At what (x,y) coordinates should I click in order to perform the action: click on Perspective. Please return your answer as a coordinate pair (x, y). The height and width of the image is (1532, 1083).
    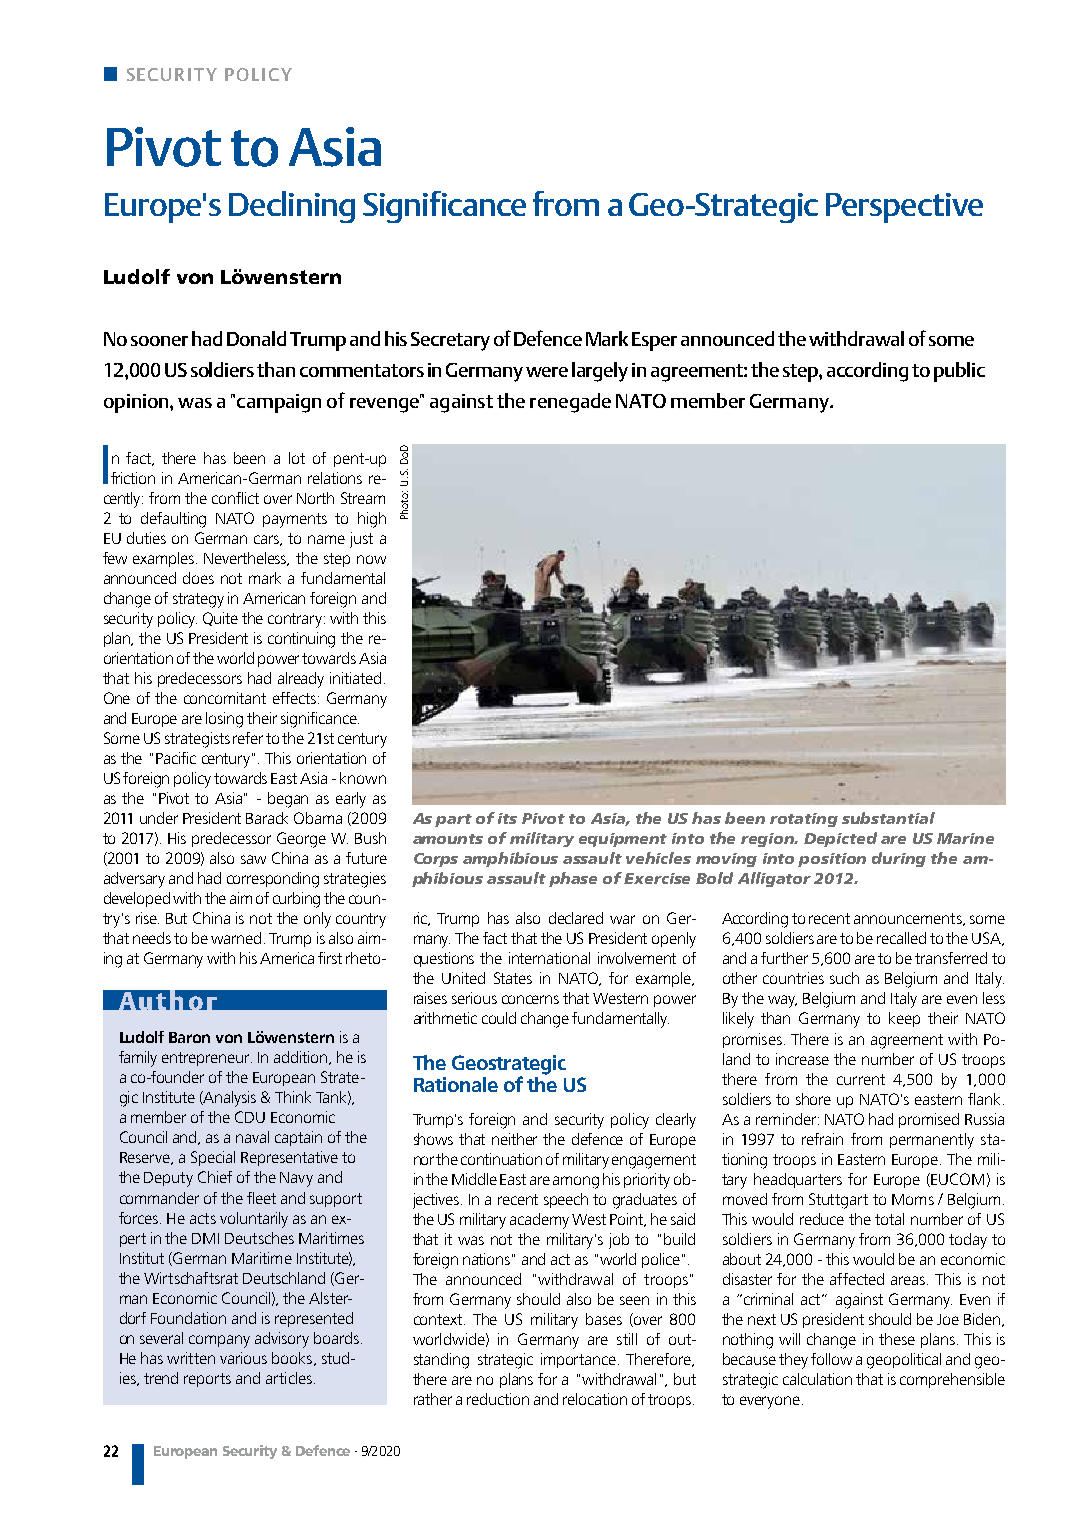
    Looking at the image, I should click on (904, 208).
